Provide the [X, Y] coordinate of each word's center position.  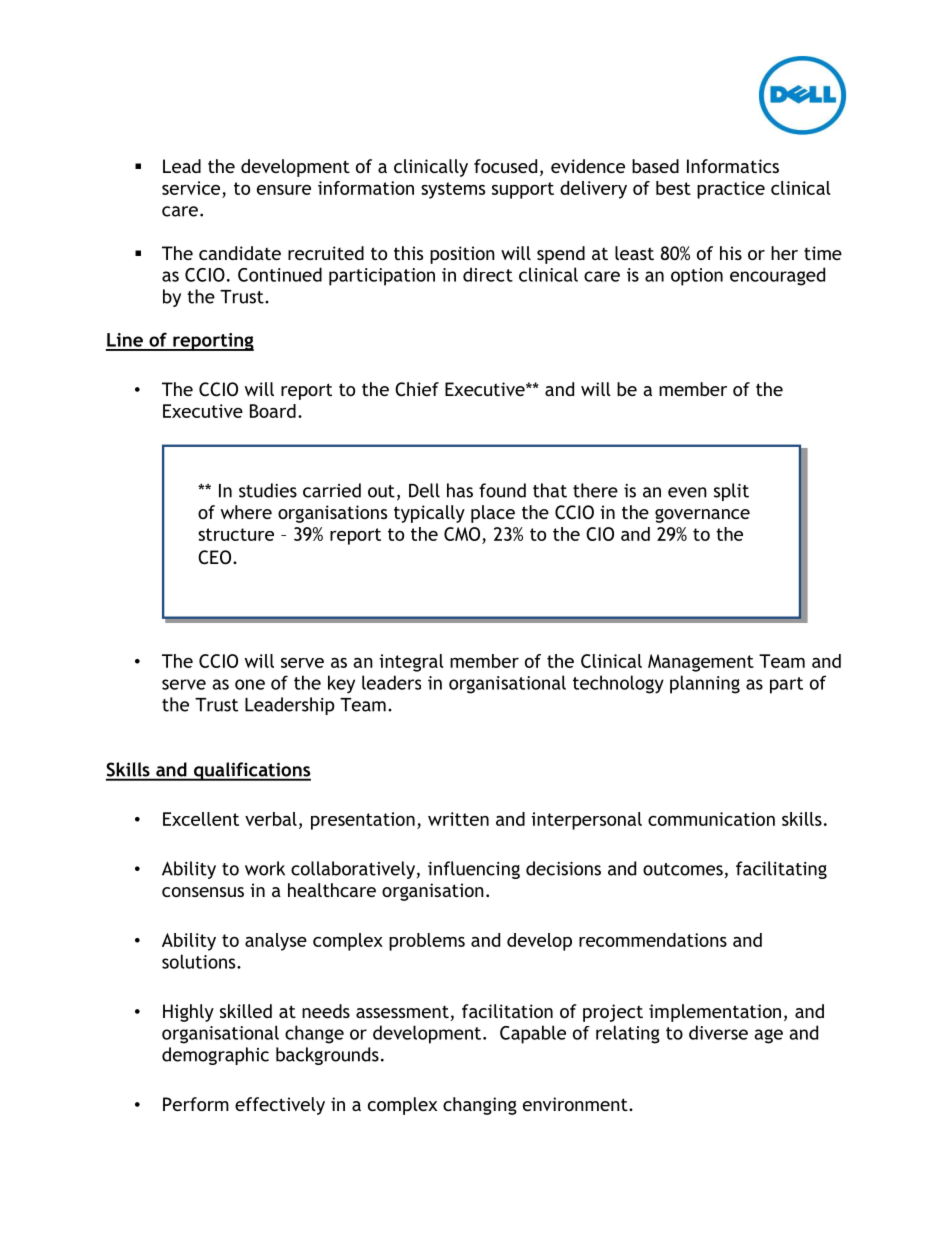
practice [731, 190]
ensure [284, 190]
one [250, 684]
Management [701, 663]
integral [411, 663]
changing [480, 1106]
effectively [280, 1106]
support [523, 190]
